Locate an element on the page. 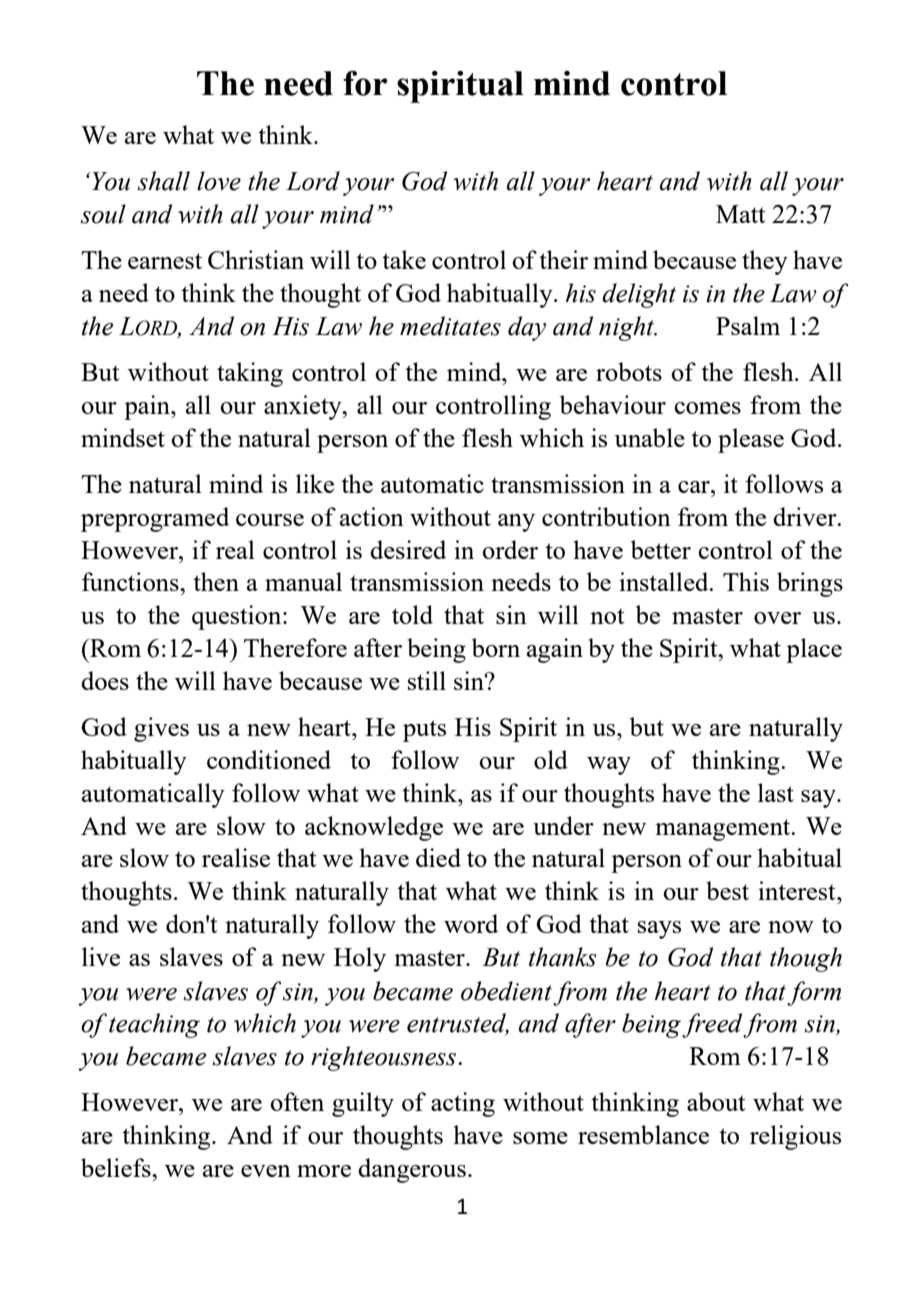  says is located at coordinates (659, 930).
